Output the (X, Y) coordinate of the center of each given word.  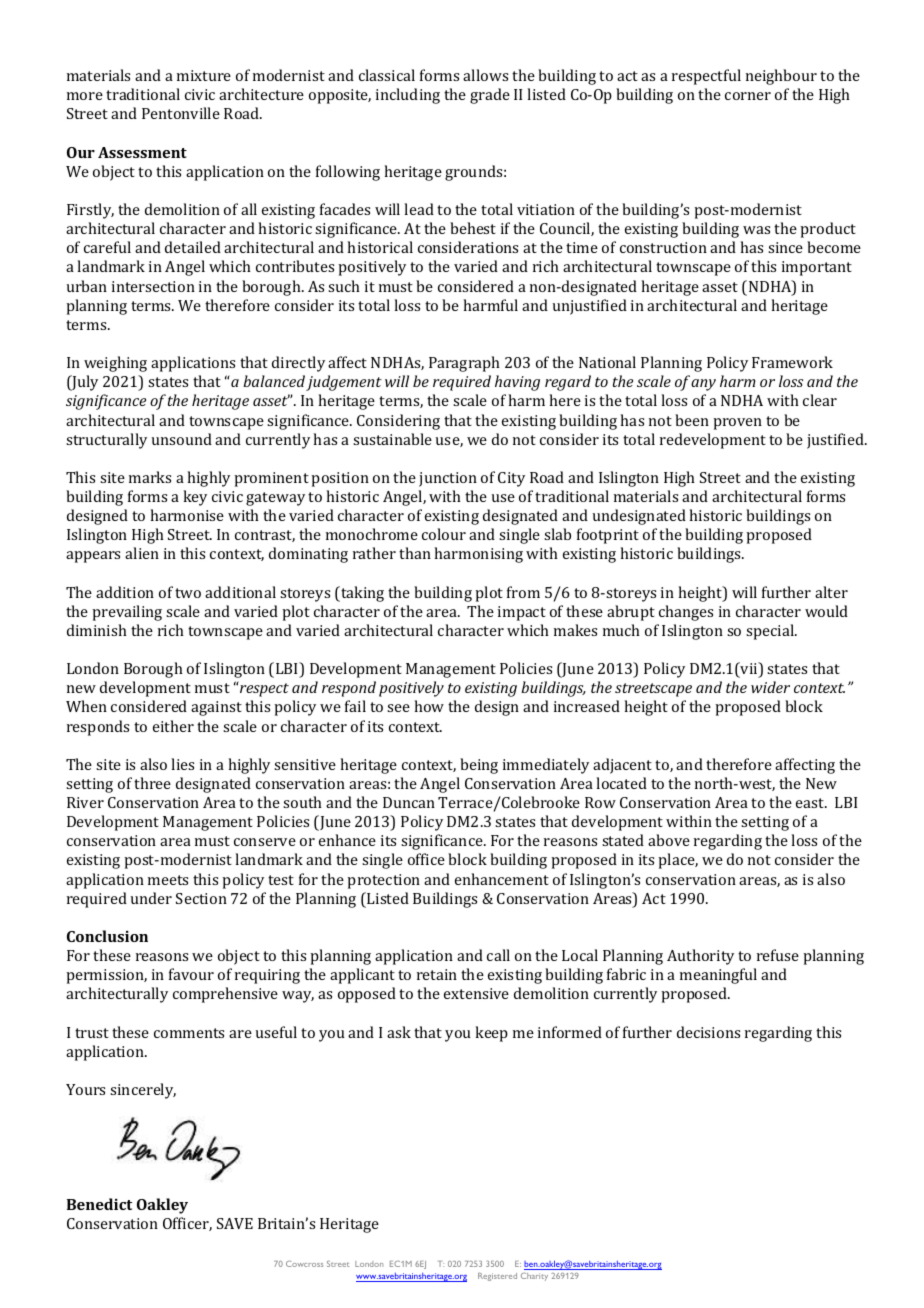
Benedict (99, 1204)
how (429, 706)
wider (770, 687)
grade (490, 96)
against (216, 708)
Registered (497, 1277)
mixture (204, 75)
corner (748, 96)
